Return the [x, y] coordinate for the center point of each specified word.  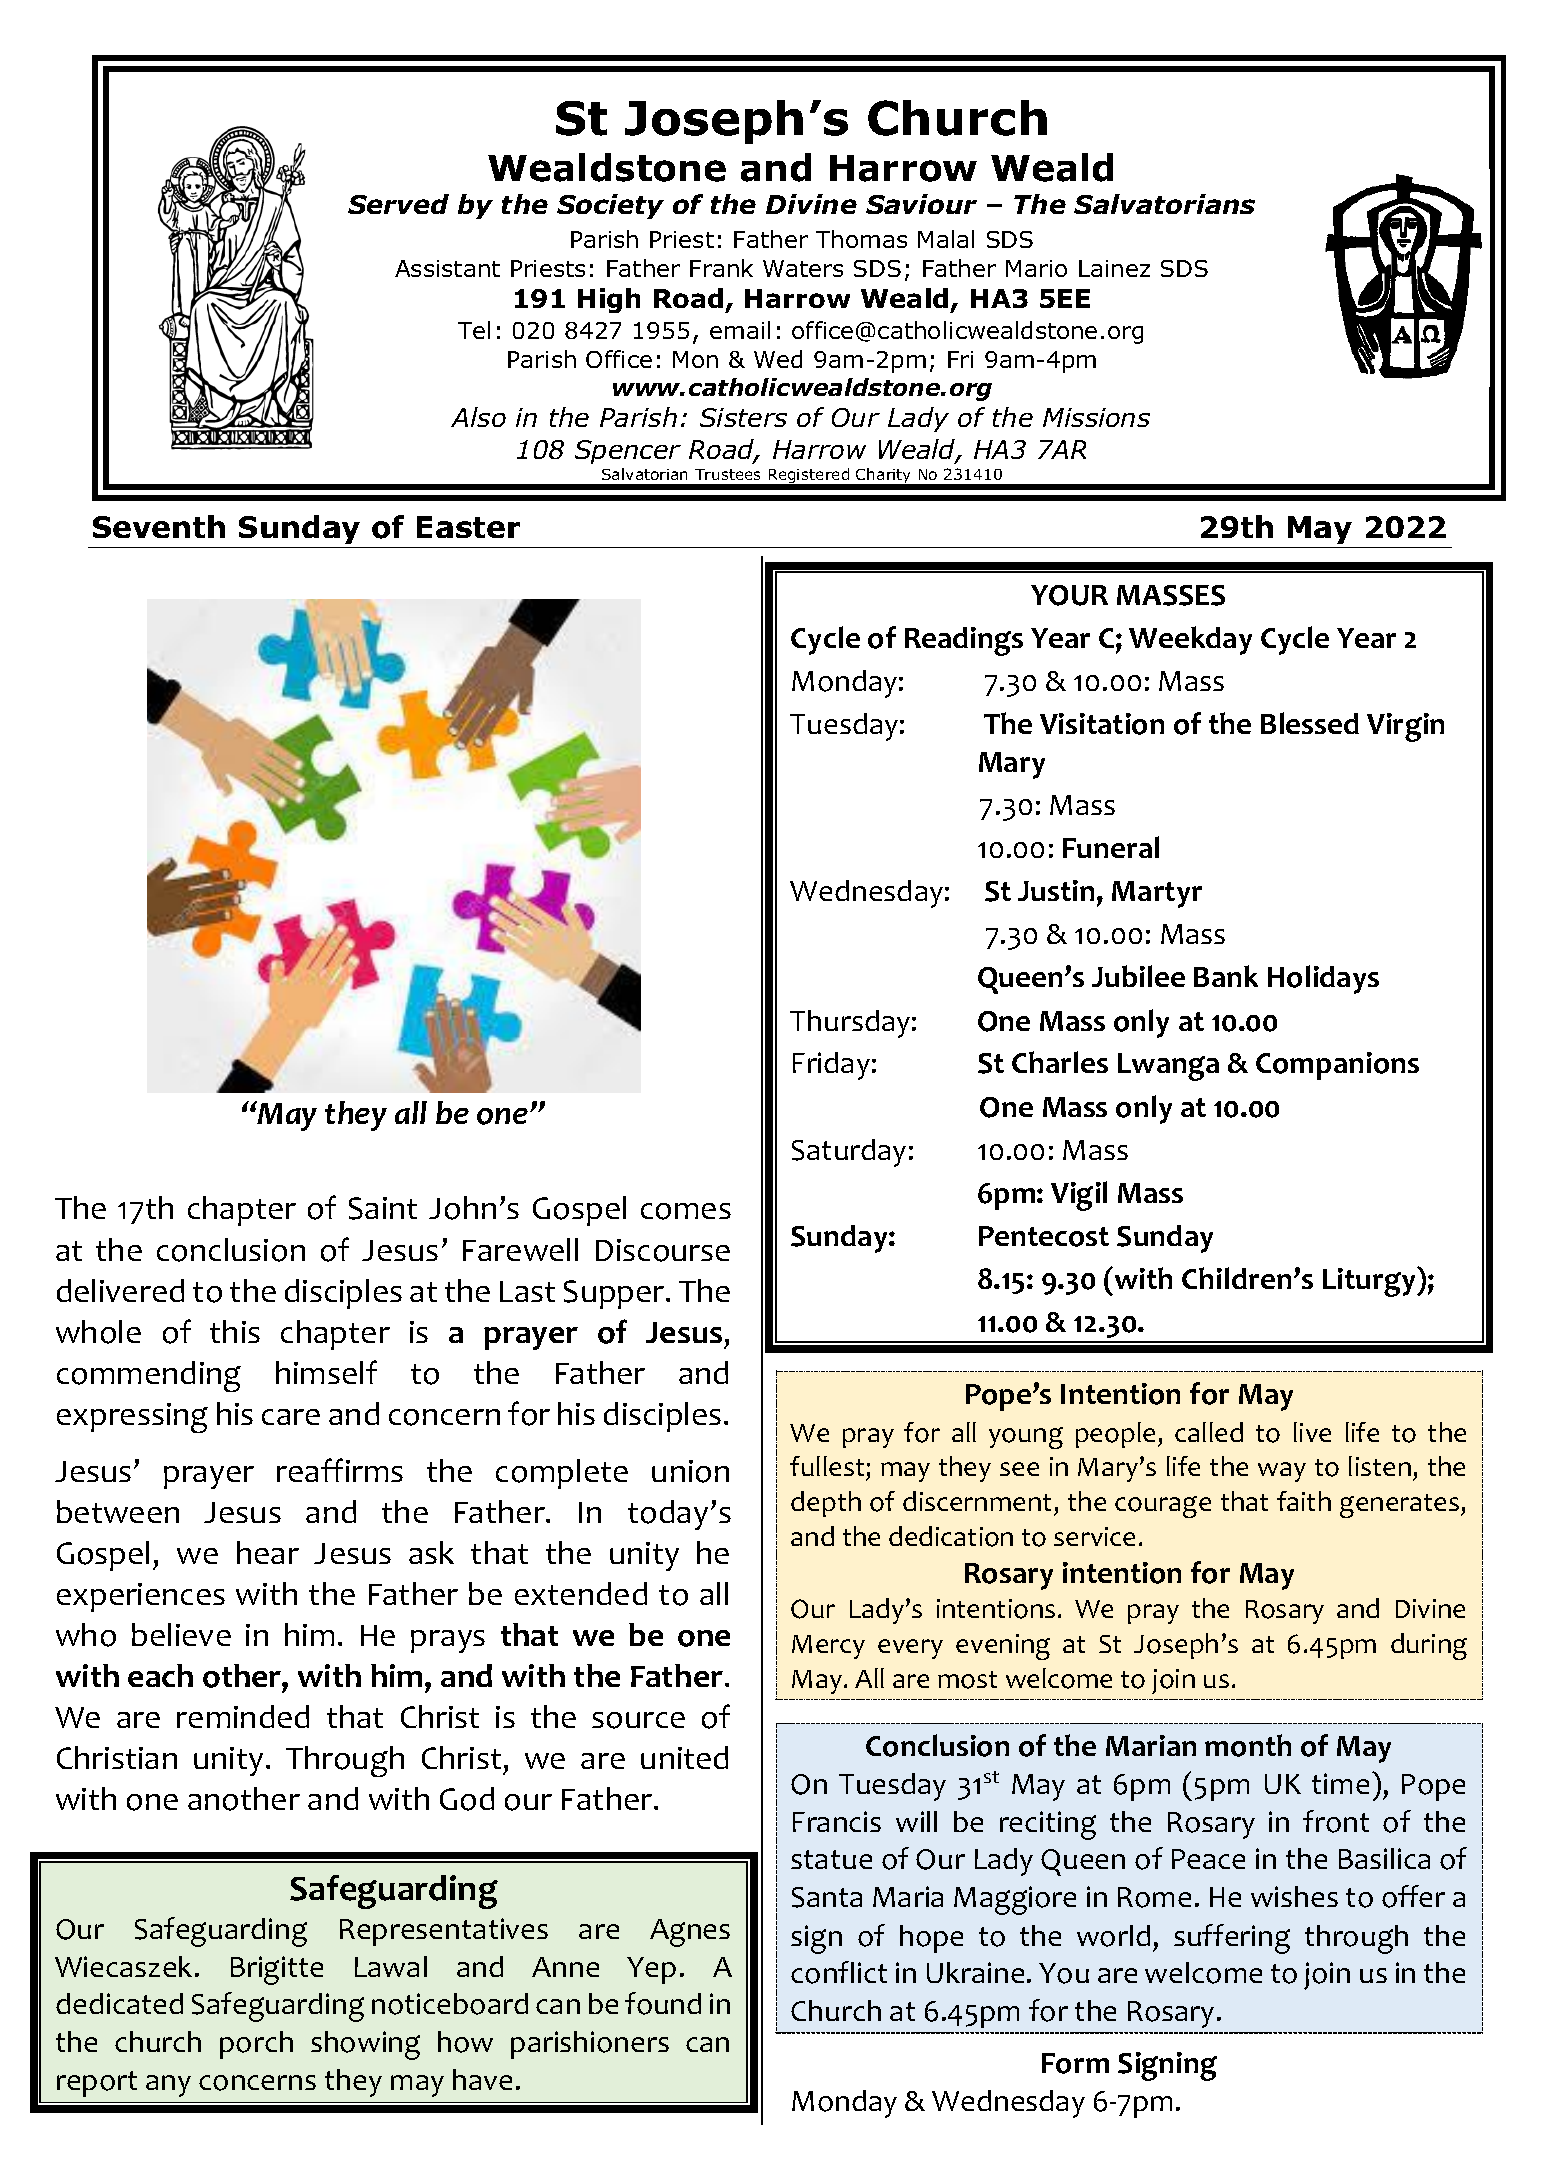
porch [256, 2045]
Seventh [159, 526]
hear [268, 1552]
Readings [964, 641]
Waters [803, 268]
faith [1304, 1501]
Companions [1337, 1066]
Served [398, 204]
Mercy [828, 1647]
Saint [383, 1208]
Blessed [1310, 723]
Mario [1036, 268]
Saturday [849, 1153]
